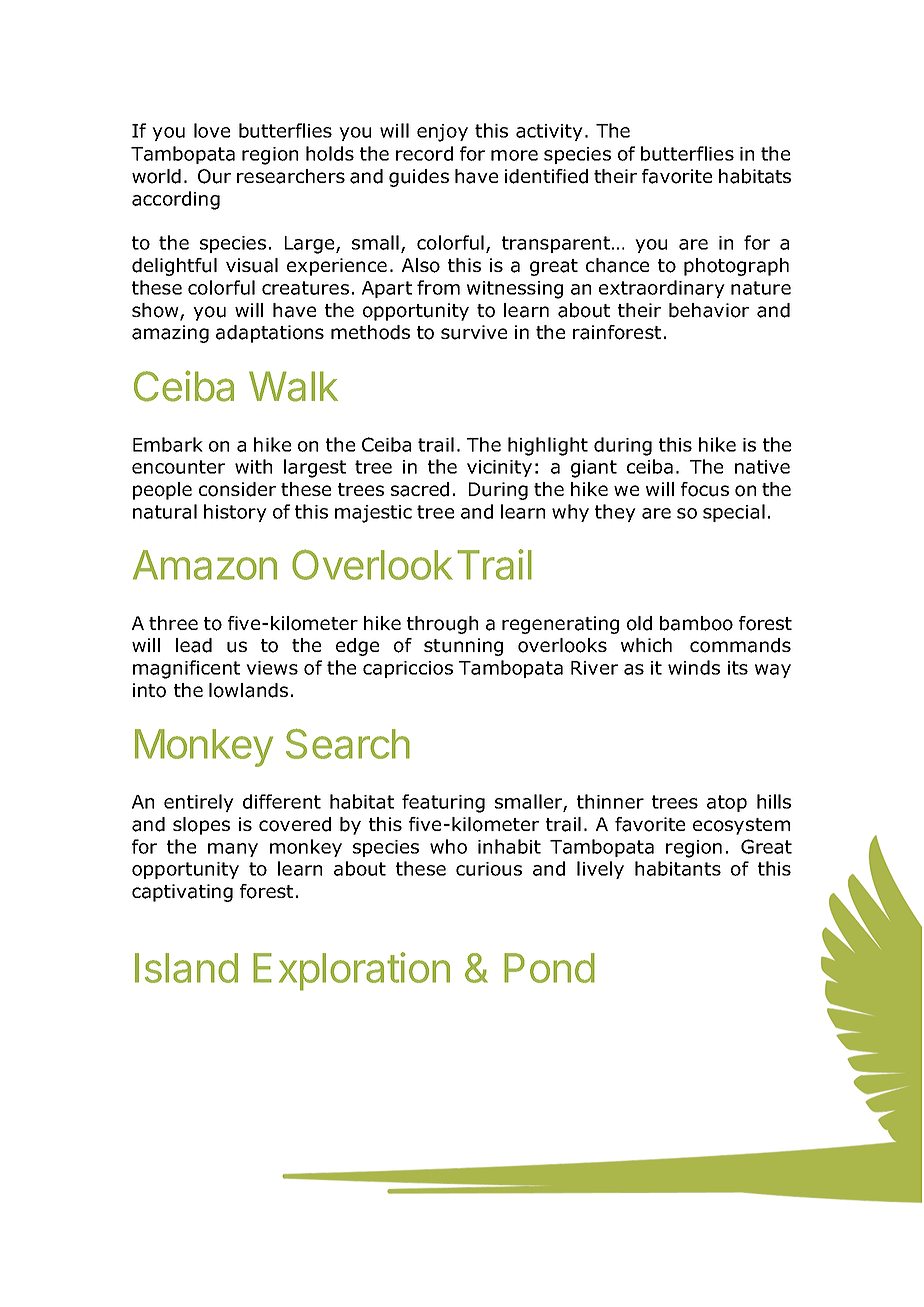  I want to click on survive, so click(474, 332).
